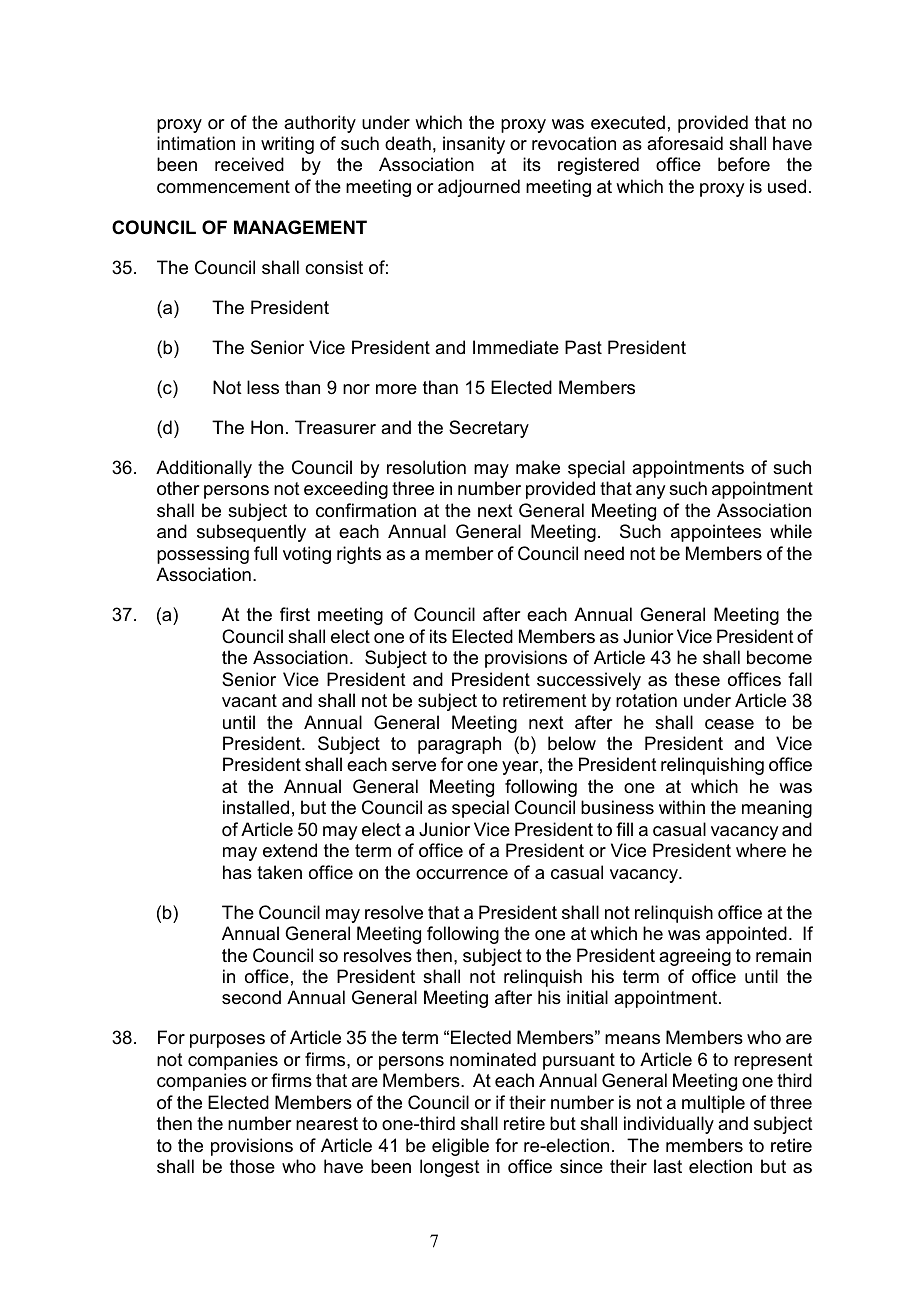  I want to click on before, so click(744, 164).
